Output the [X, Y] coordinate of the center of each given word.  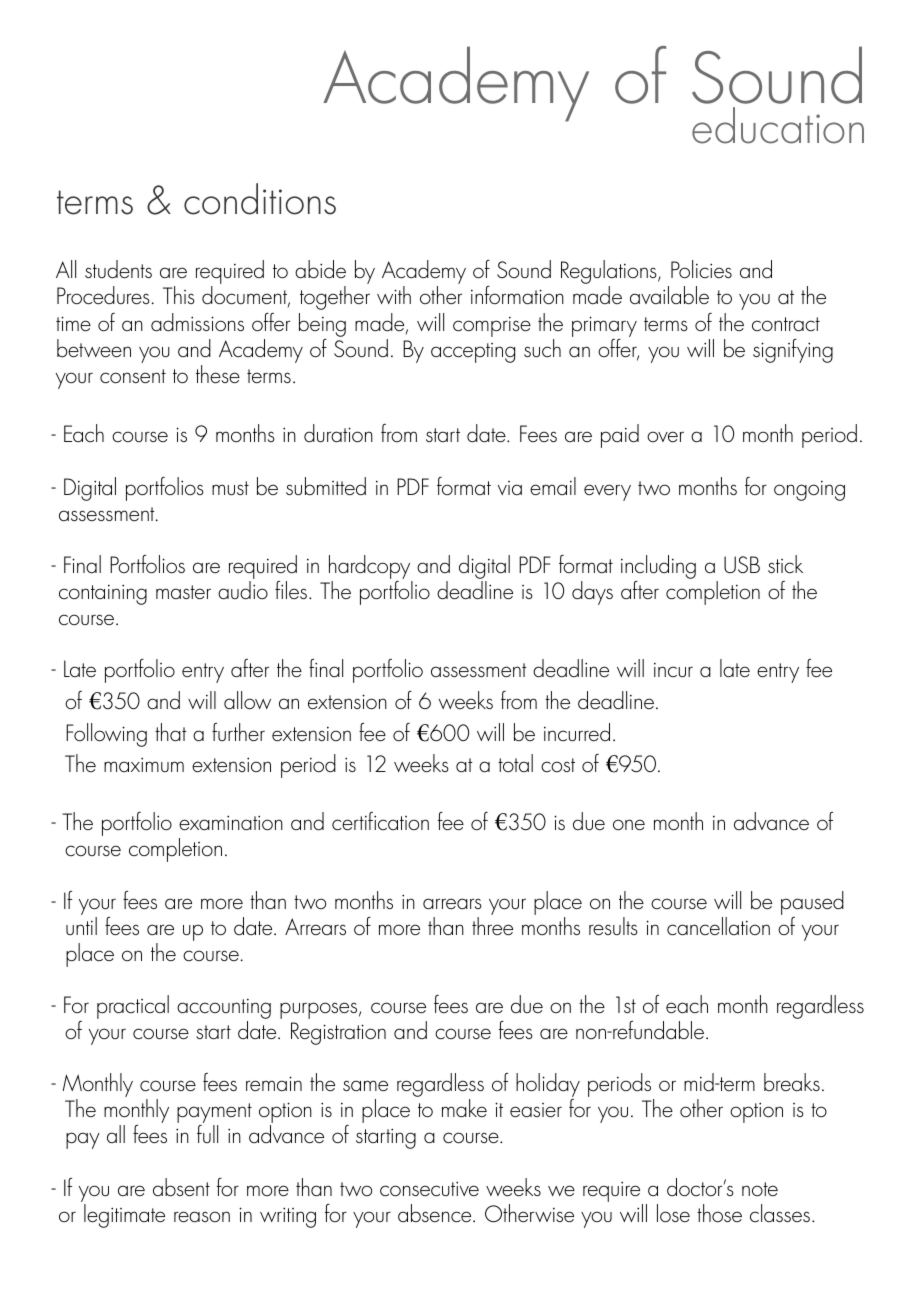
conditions [260, 199]
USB [742, 564]
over [665, 436]
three [492, 926]
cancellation [718, 926]
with [394, 295]
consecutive [429, 1189]
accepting [473, 353]
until [81, 926]
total [515, 763]
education [778, 125]
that [171, 732]
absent [181, 1187]
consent [133, 376]
